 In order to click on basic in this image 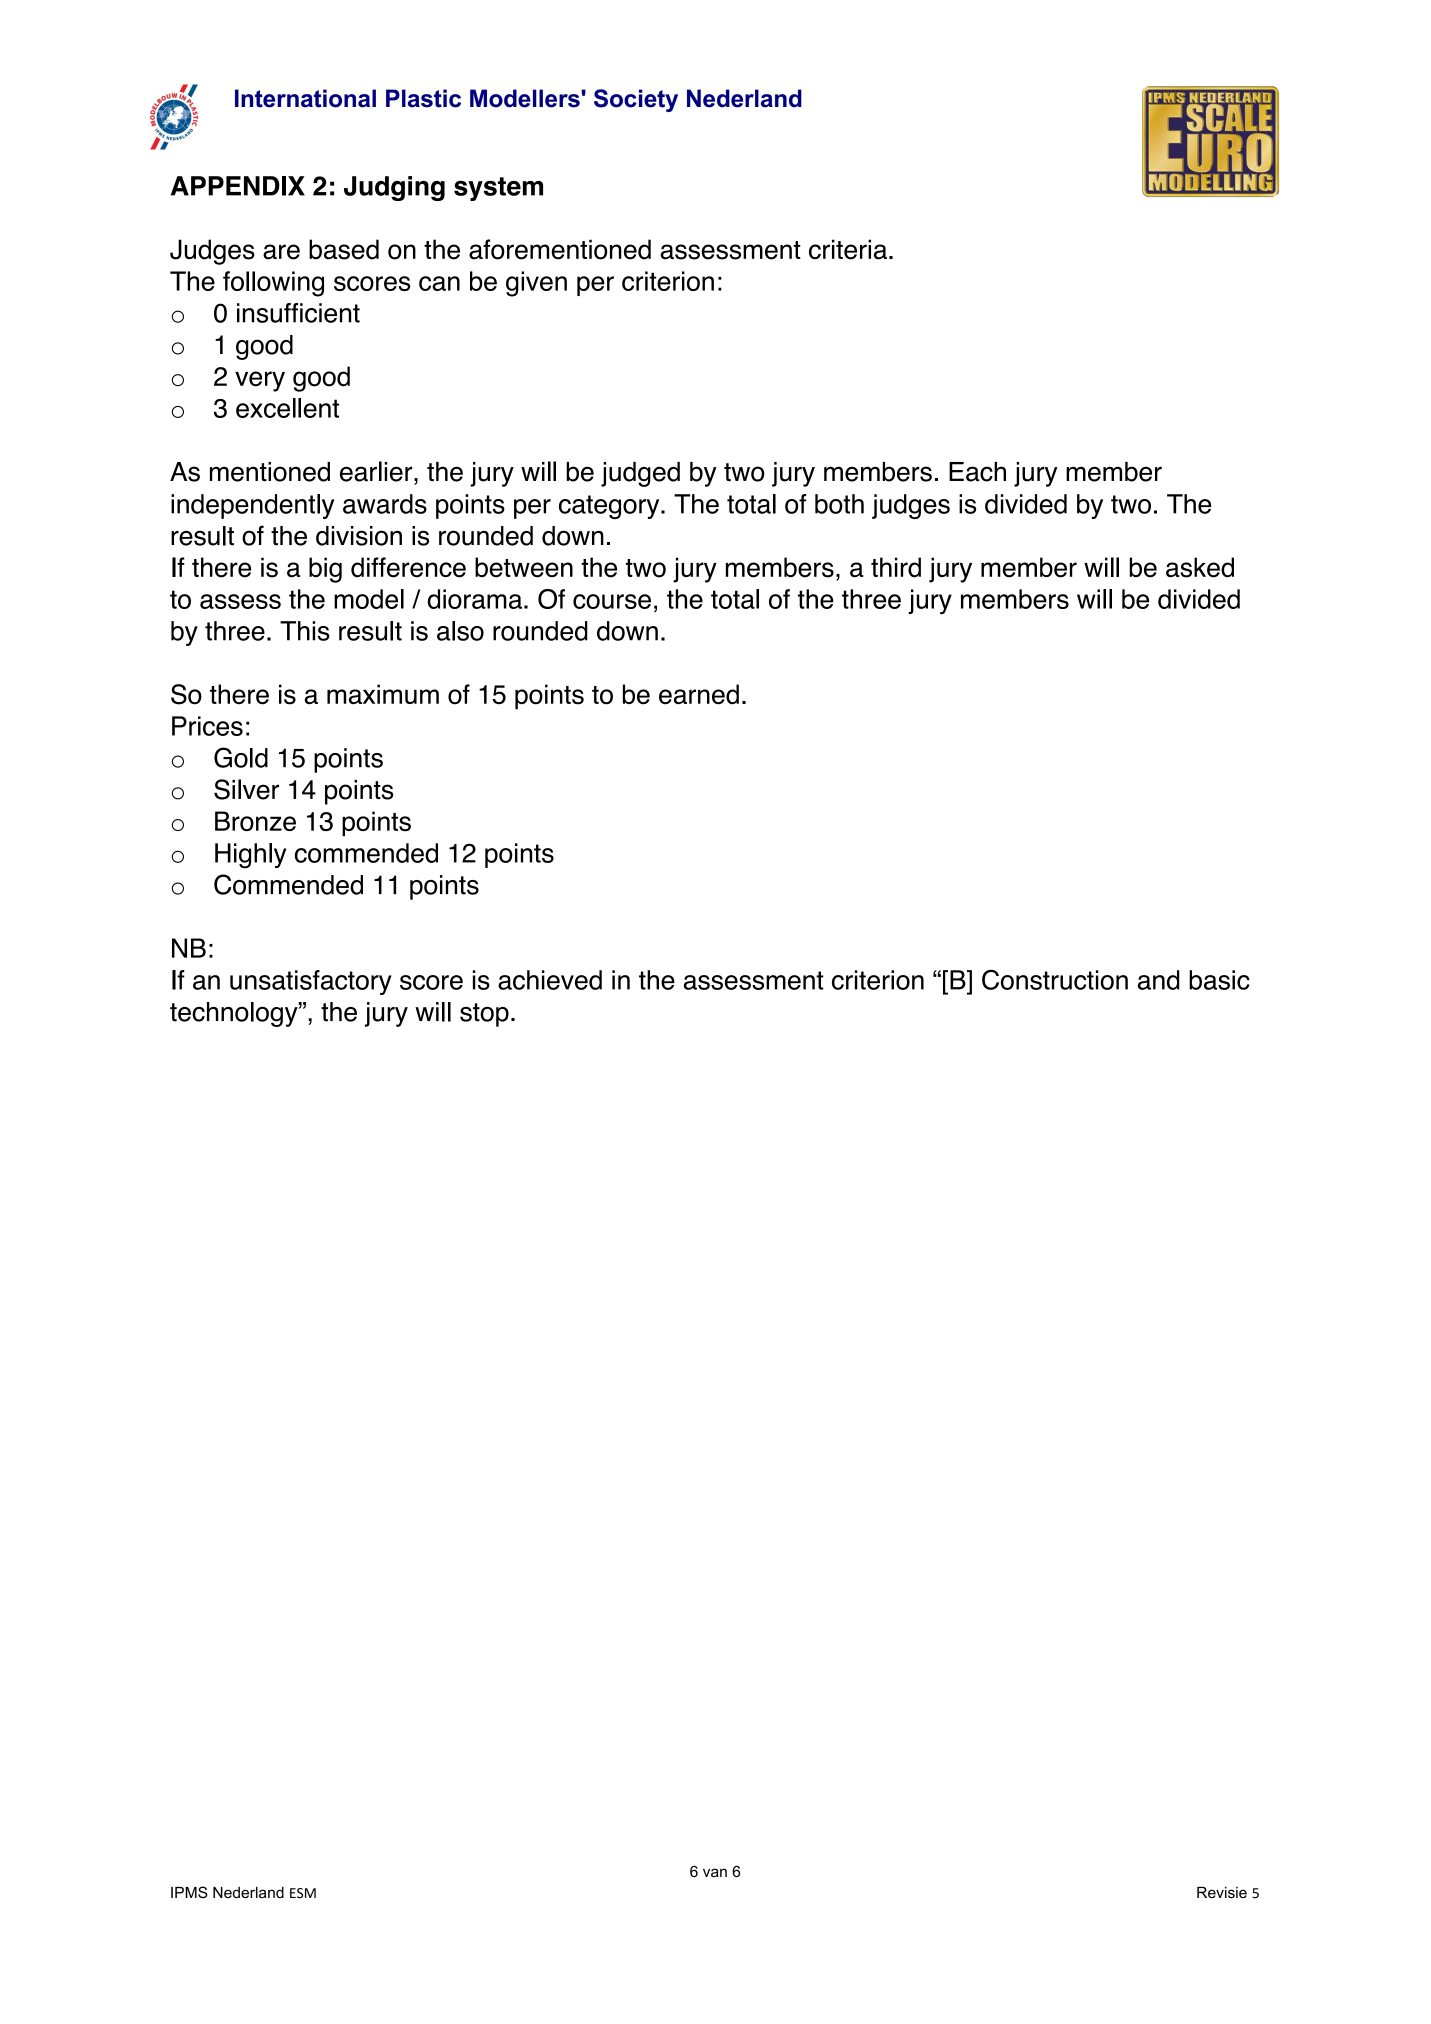, I will do `click(1219, 980)`.
